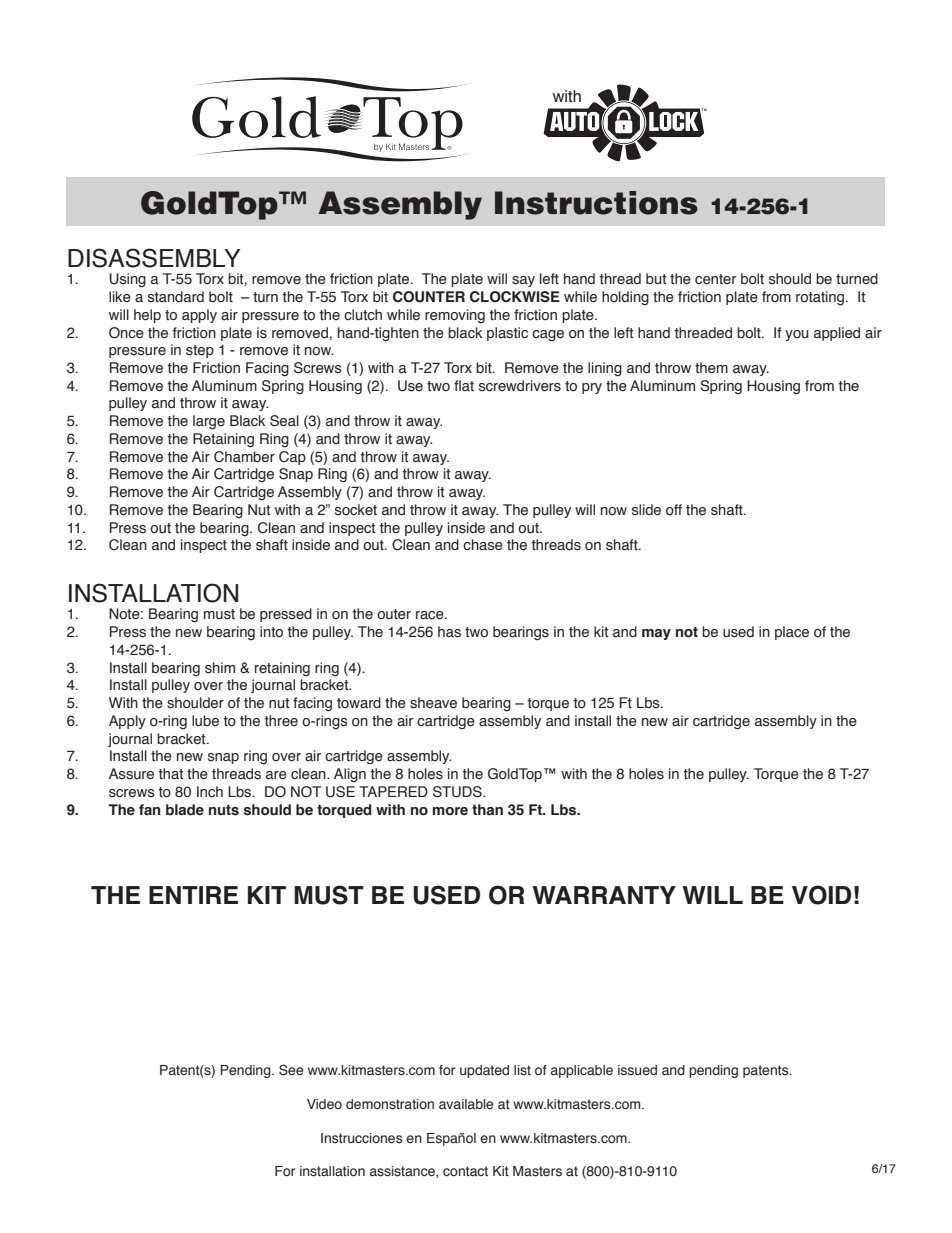 Image resolution: width=952 pixels, height=1233 pixels. Describe the element at coordinates (359, 703) in the document. I see `toward` at that location.
